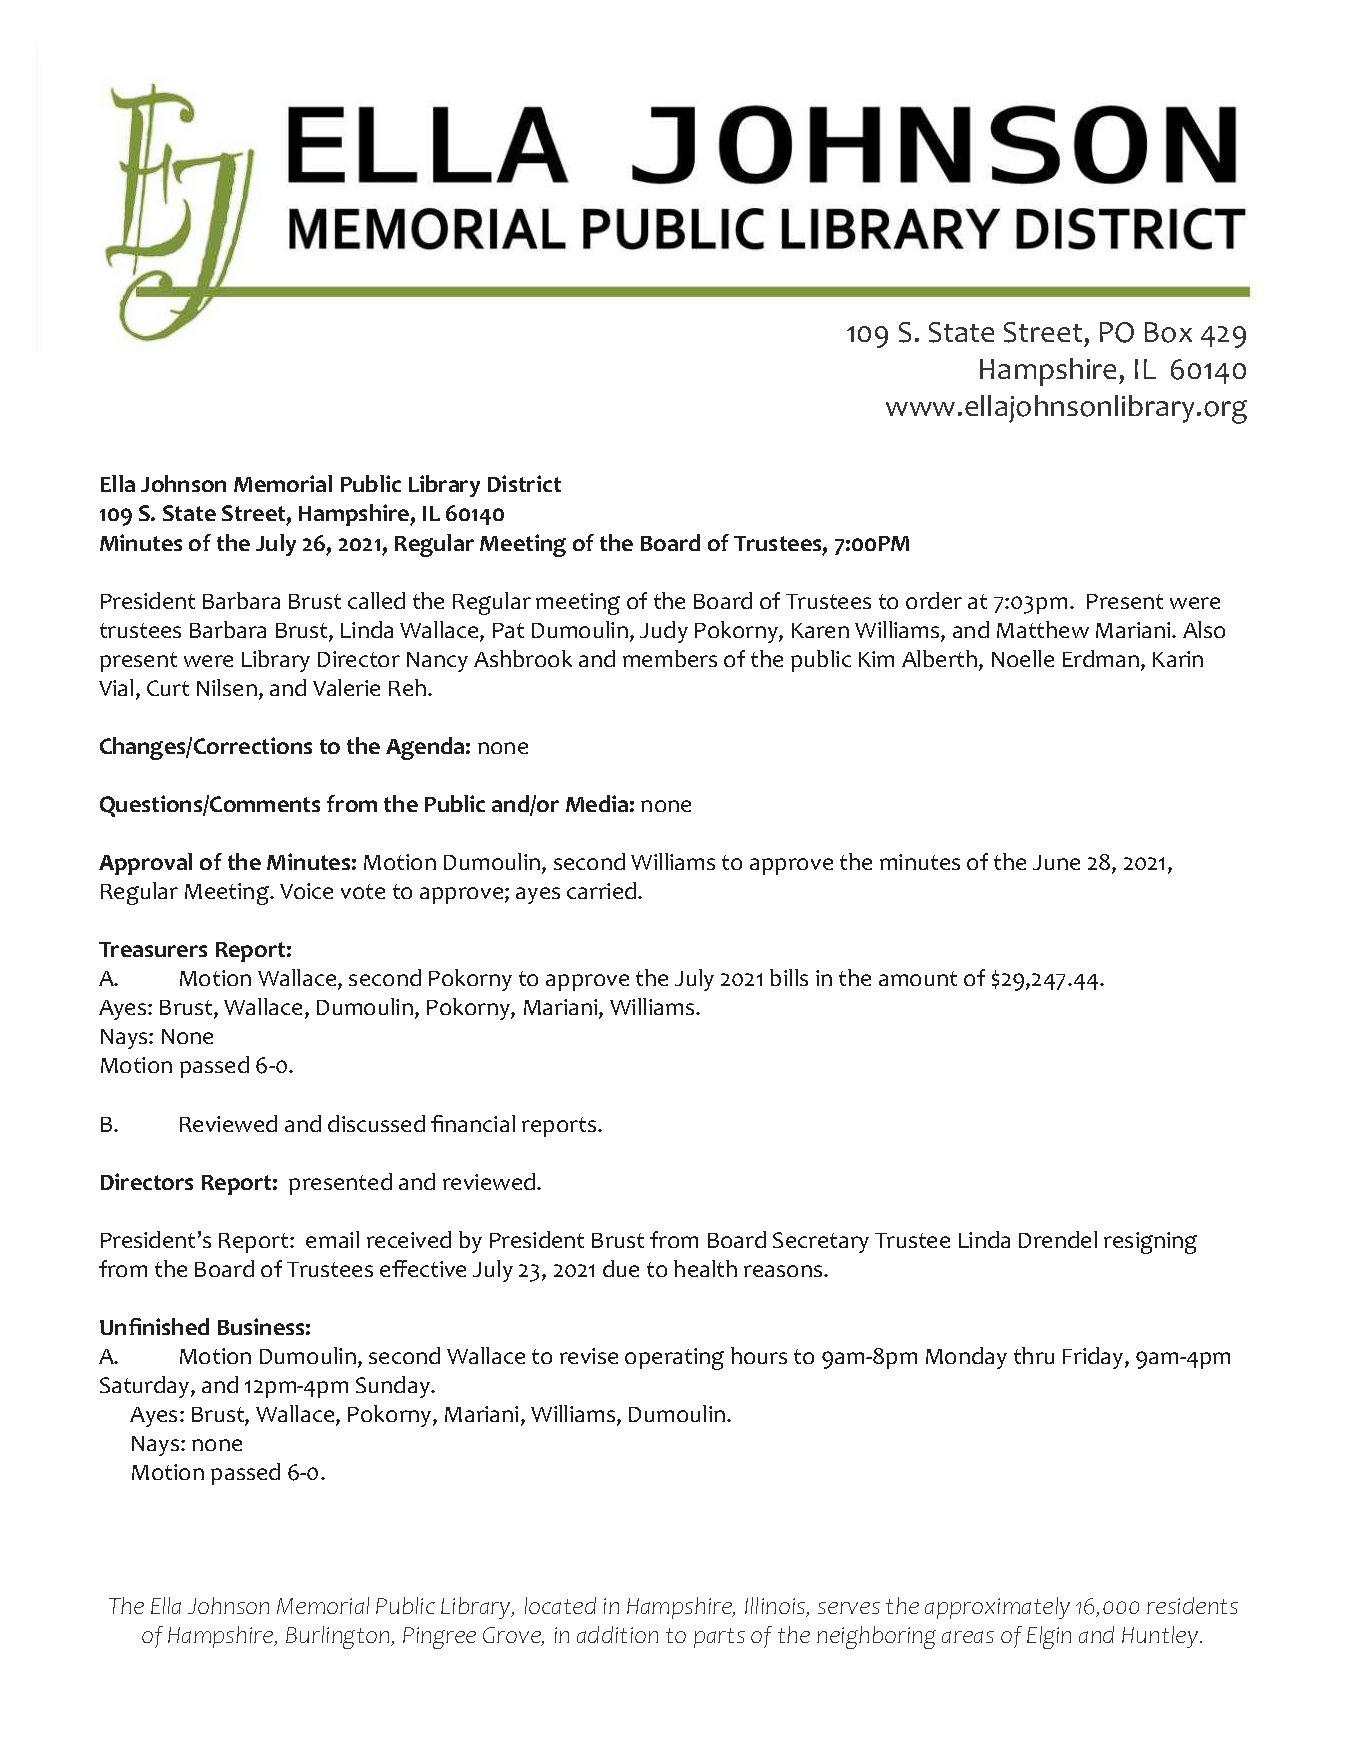 The height and width of the screenshot is (1743, 1347). What do you see at coordinates (339, 1637) in the screenshot?
I see `Burlington` at bounding box center [339, 1637].
